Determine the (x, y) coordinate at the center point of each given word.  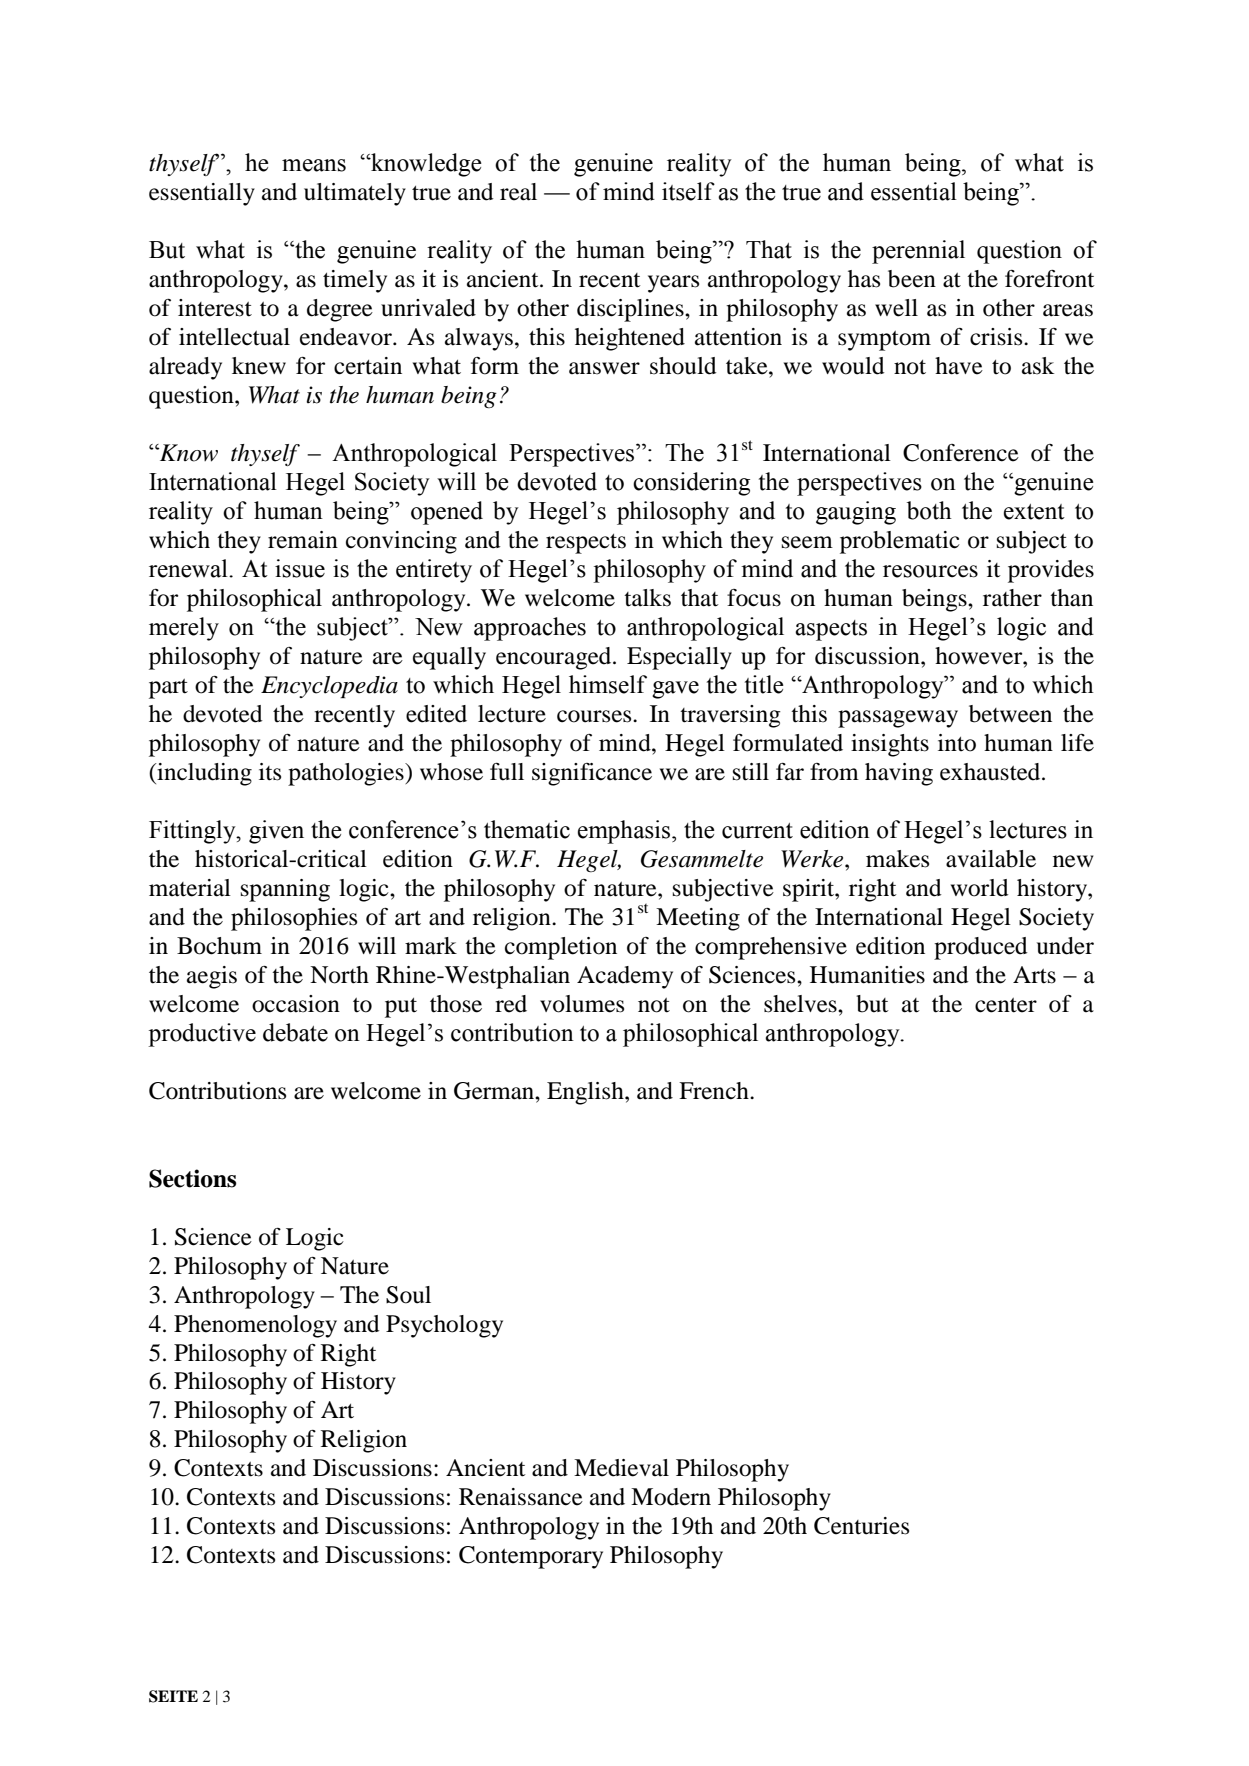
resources (930, 571)
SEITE (173, 1696)
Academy (625, 977)
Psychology (444, 1326)
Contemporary (531, 1557)
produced (981, 948)
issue (300, 568)
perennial (918, 252)
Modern (671, 1497)
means (314, 165)
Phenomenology (255, 1326)
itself (688, 191)
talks (647, 598)
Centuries (861, 1526)
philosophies (294, 919)
